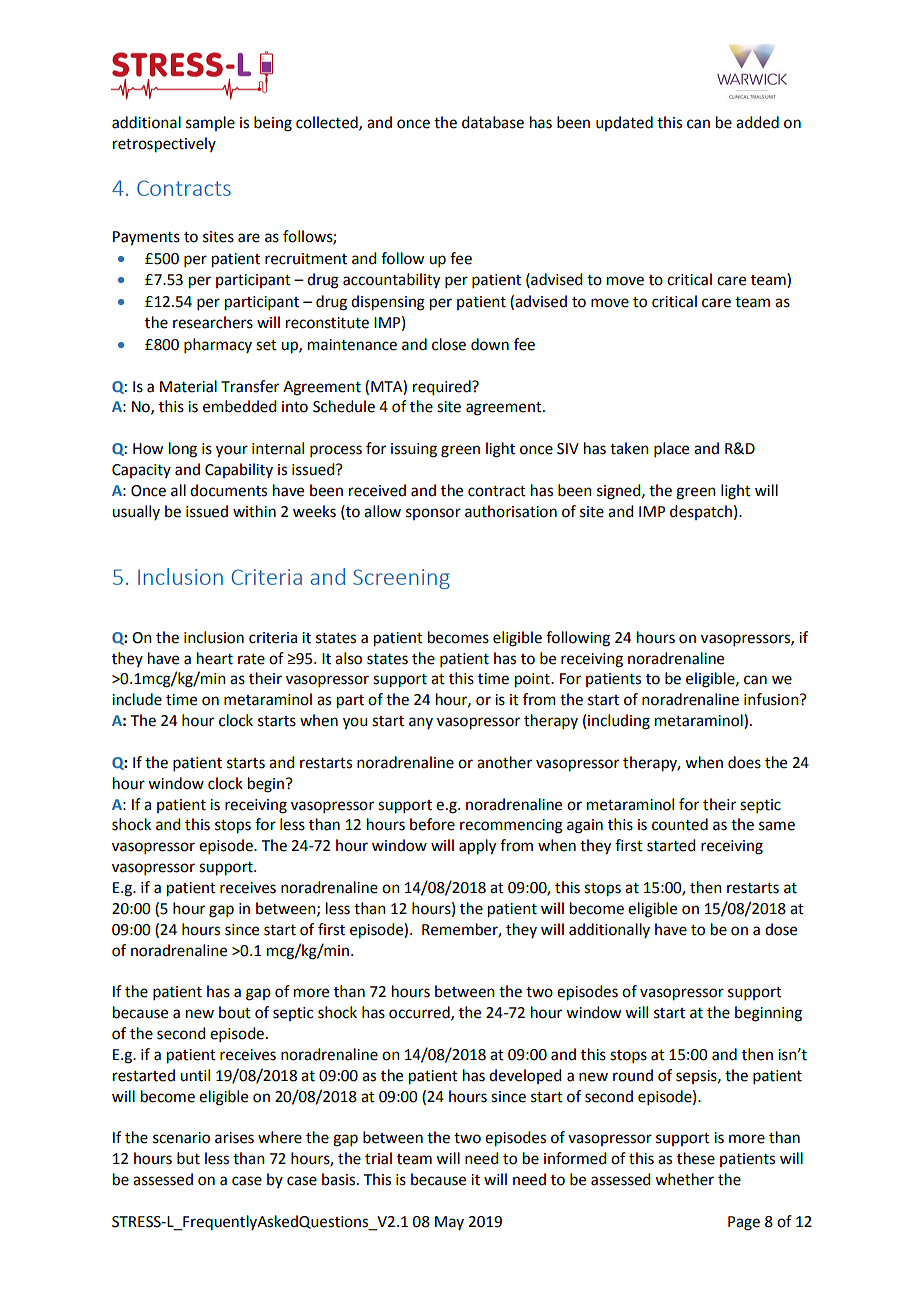 The width and height of the screenshot is (924, 1308). Describe the element at coordinates (188, 1158) in the screenshot. I see `but` at that location.
